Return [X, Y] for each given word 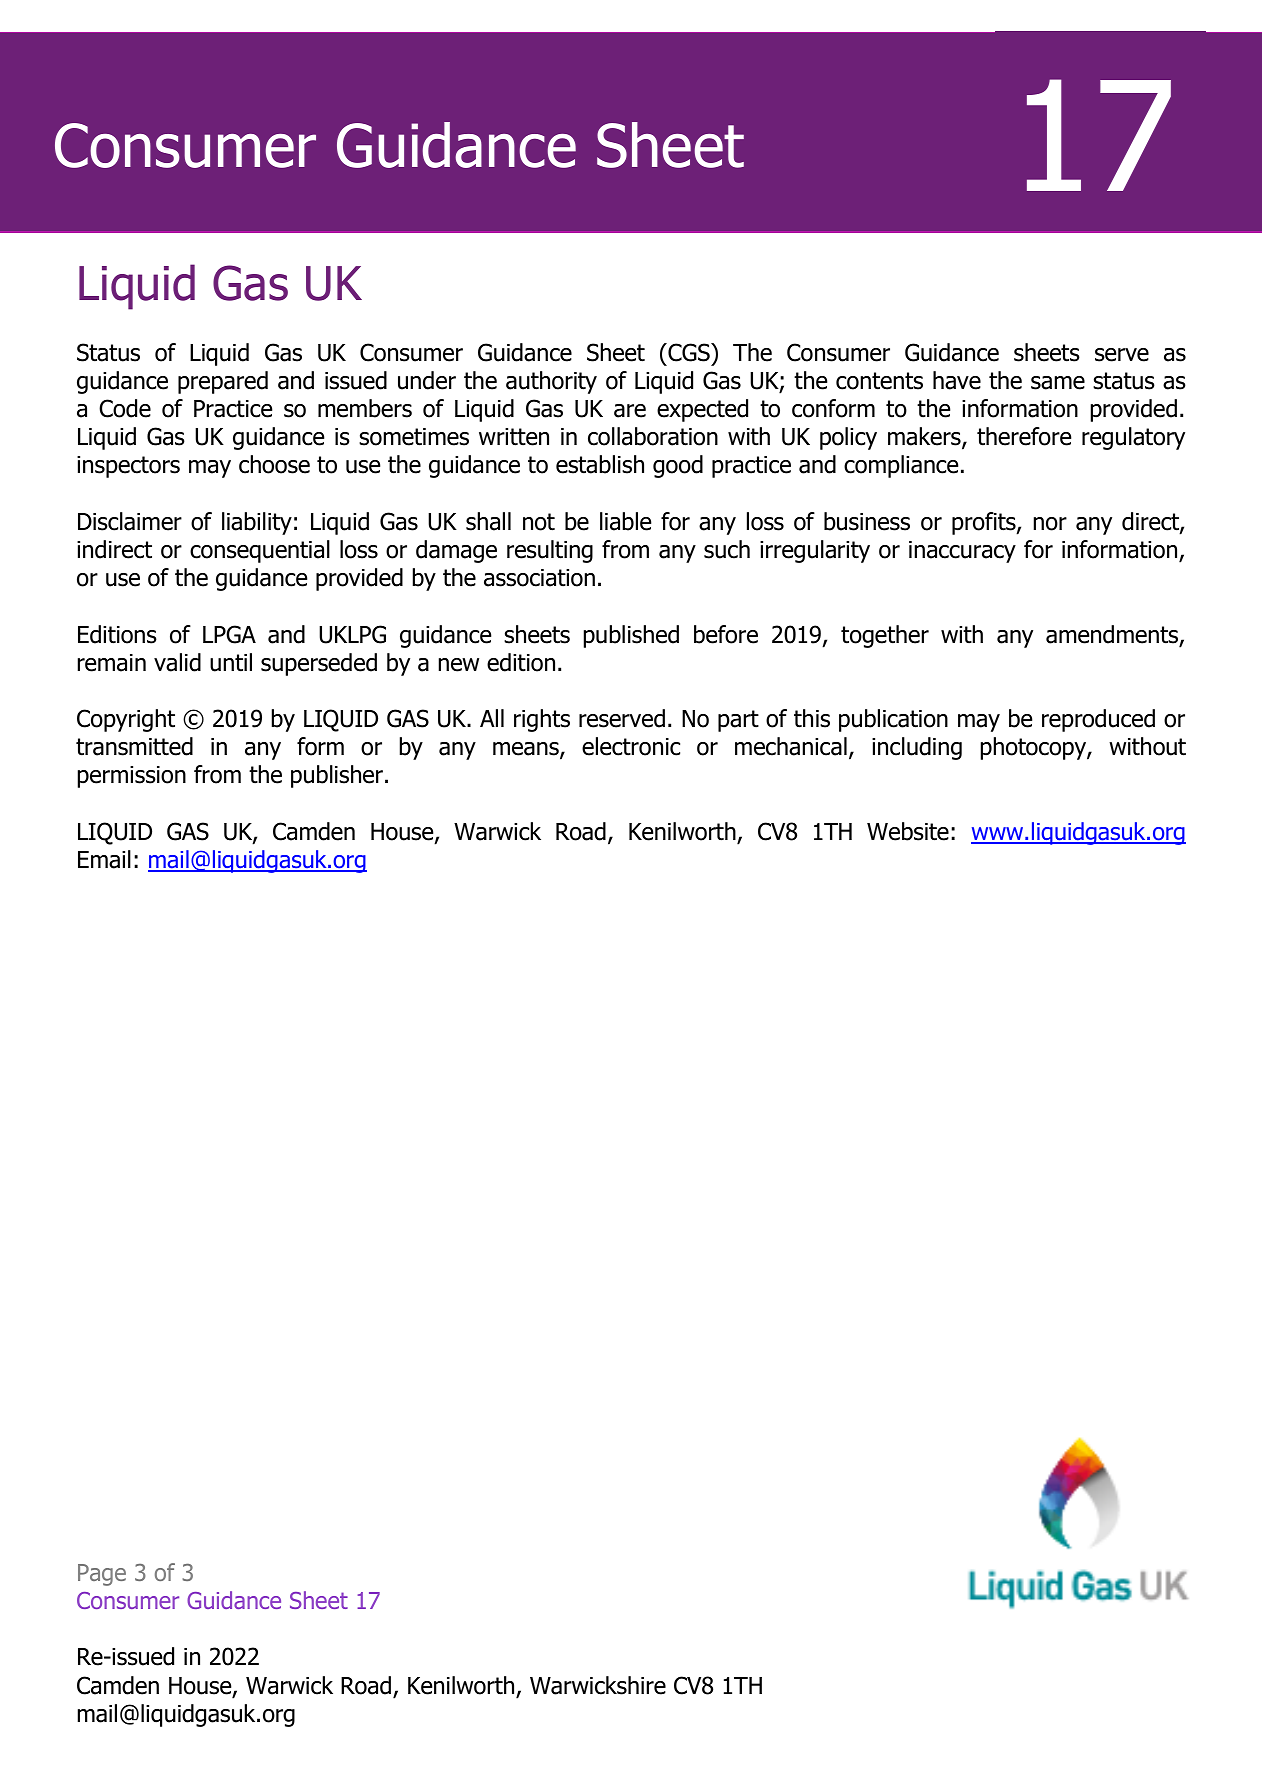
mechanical [791, 746]
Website [908, 831]
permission [132, 777]
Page [102, 1575]
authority [551, 382]
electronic [631, 746]
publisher [337, 776]
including [917, 748]
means [527, 750]
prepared [223, 382]
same [1058, 383]
